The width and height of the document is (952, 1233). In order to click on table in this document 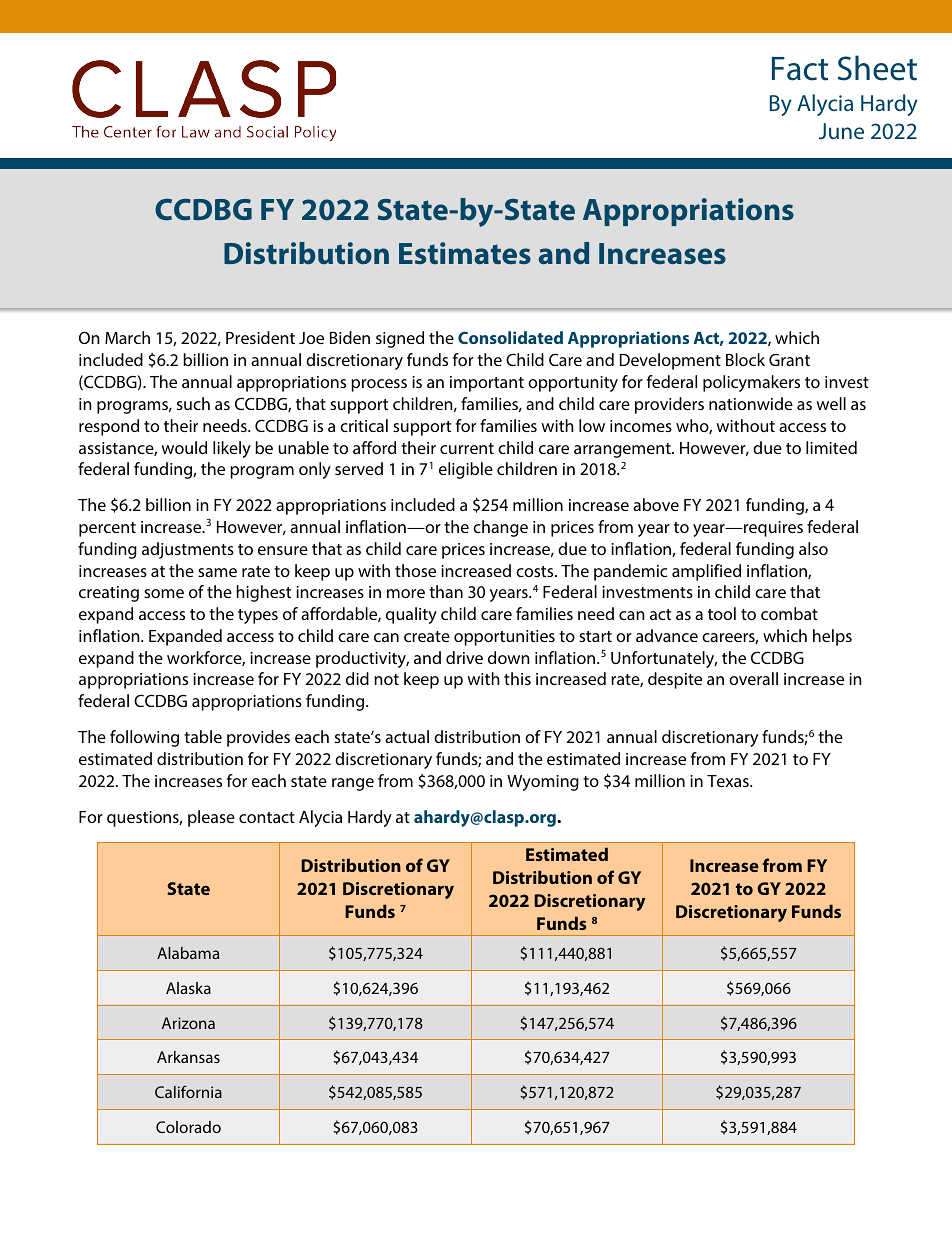, I will do `click(203, 736)`.
